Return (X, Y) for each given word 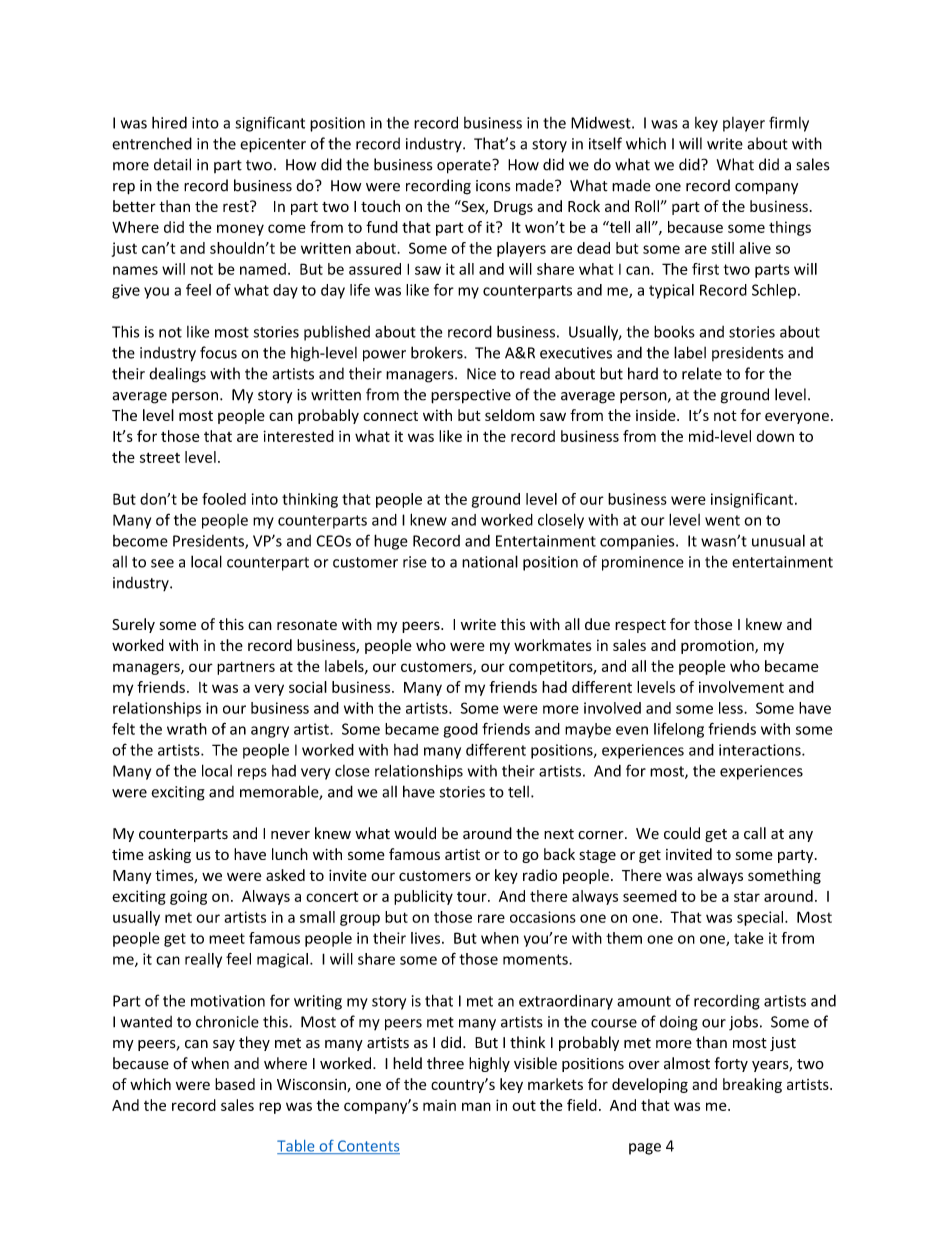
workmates (553, 645)
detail (172, 164)
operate (465, 166)
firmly (789, 124)
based (235, 1084)
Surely (133, 625)
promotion (718, 647)
